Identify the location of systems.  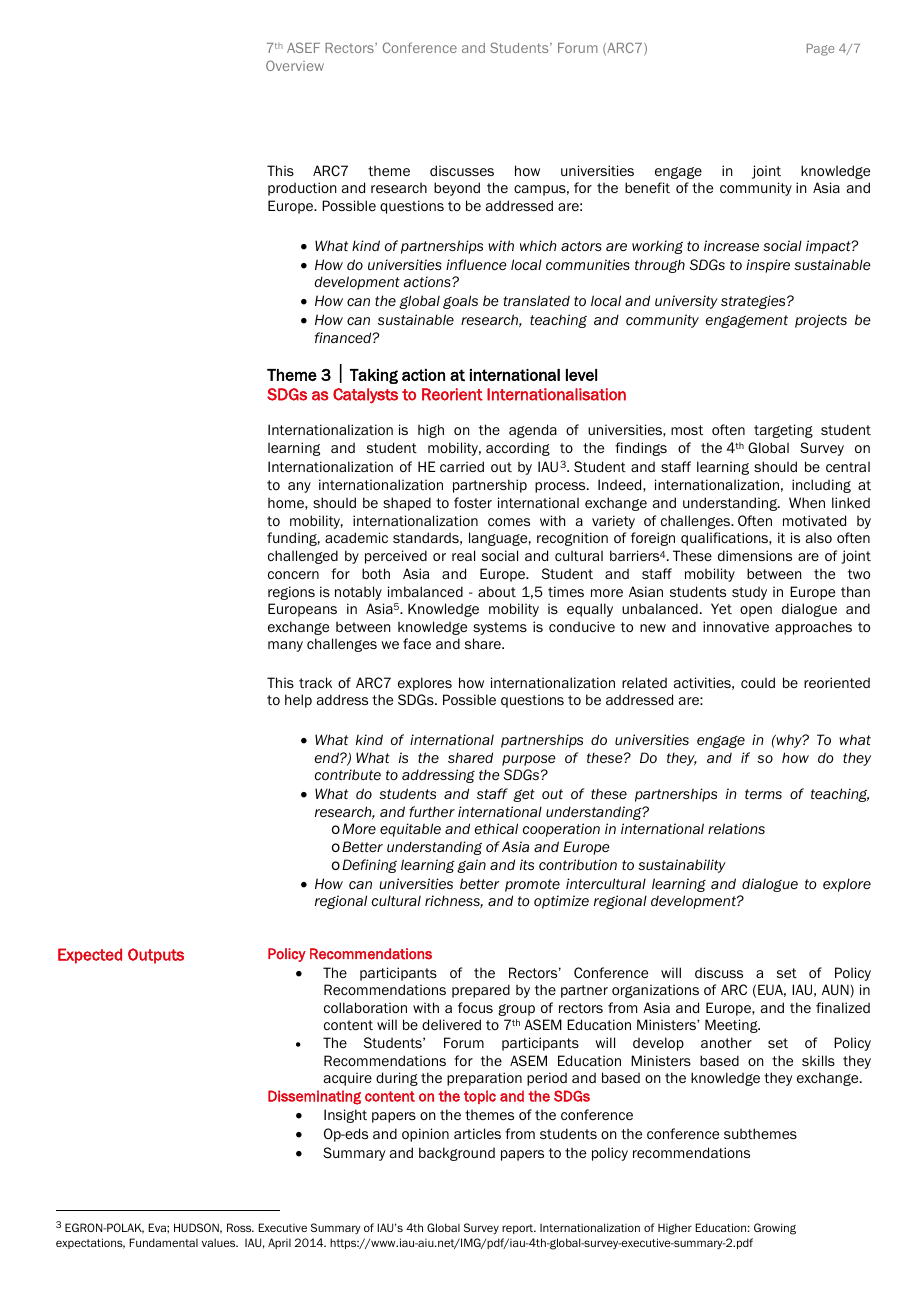
(500, 628).
